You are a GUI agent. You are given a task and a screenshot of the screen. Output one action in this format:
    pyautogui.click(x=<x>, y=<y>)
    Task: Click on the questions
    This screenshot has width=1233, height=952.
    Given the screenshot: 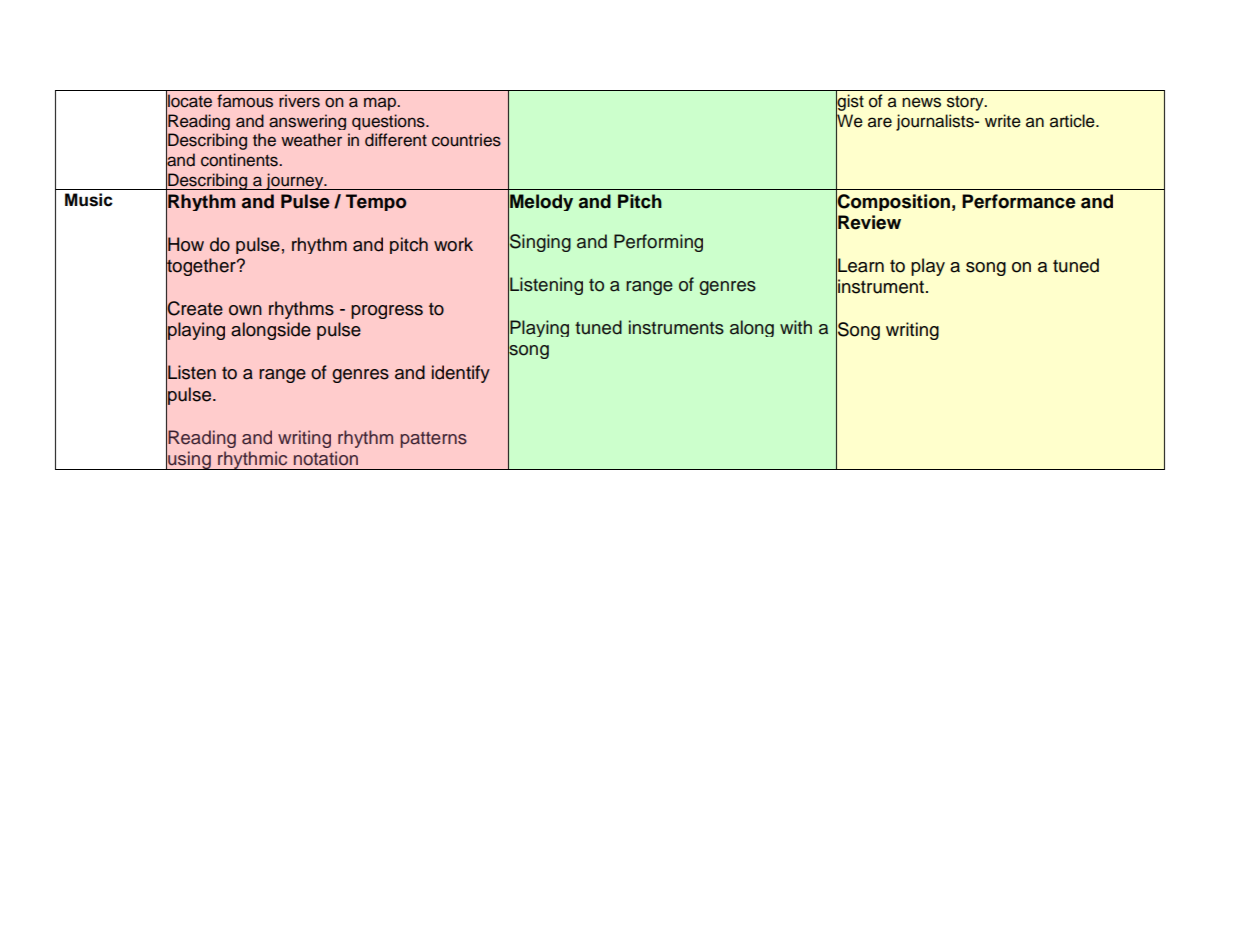 What is the action you would take?
    pyautogui.click(x=389, y=122)
